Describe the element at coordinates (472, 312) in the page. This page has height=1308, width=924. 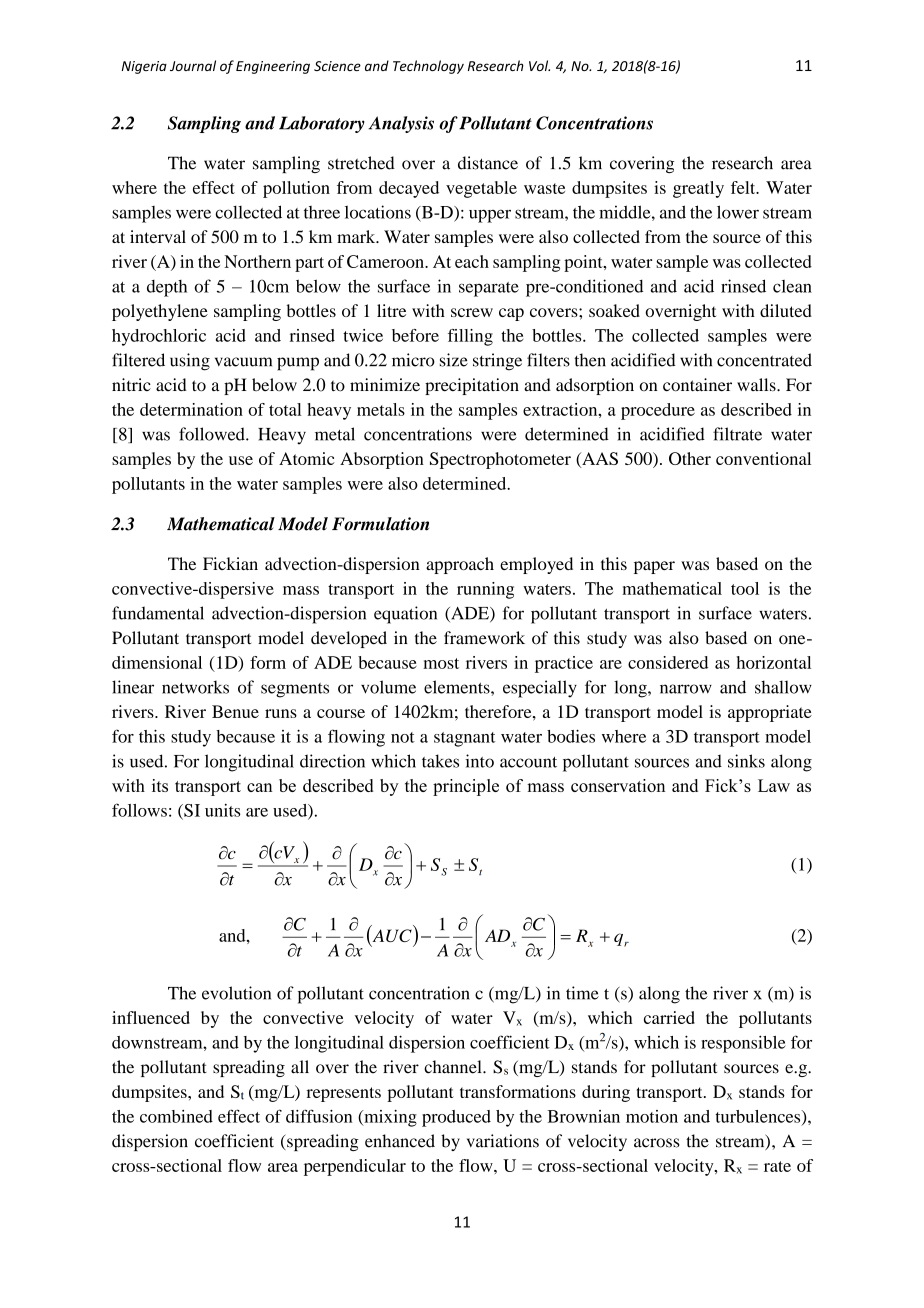
I see `screw` at that location.
